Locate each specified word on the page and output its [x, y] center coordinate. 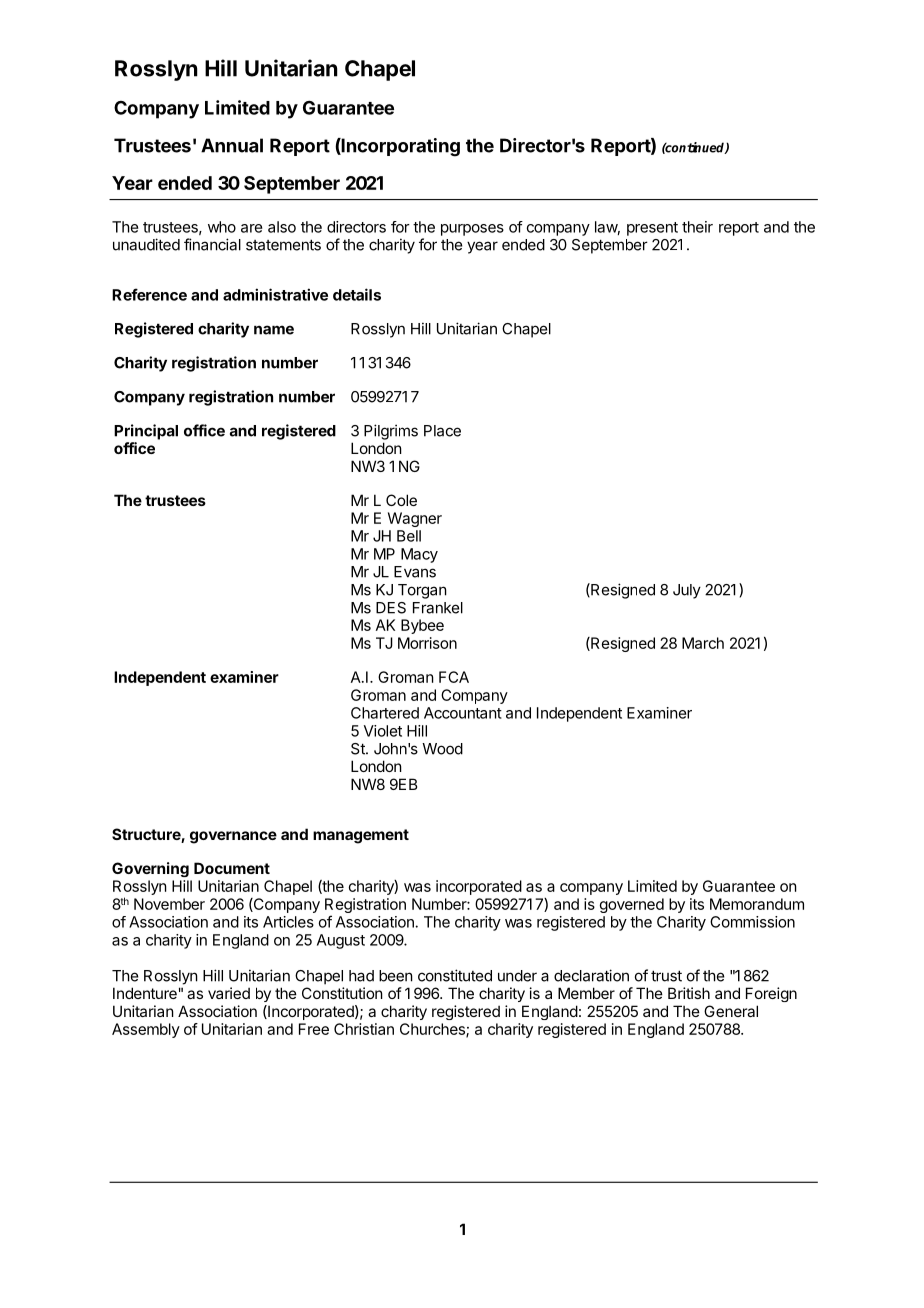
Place [442, 431]
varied [229, 993]
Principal [146, 432]
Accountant [463, 713]
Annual [232, 145]
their [697, 227]
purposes [472, 230]
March [703, 643]
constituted [455, 975]
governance [233, 837]
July [687, 591]
